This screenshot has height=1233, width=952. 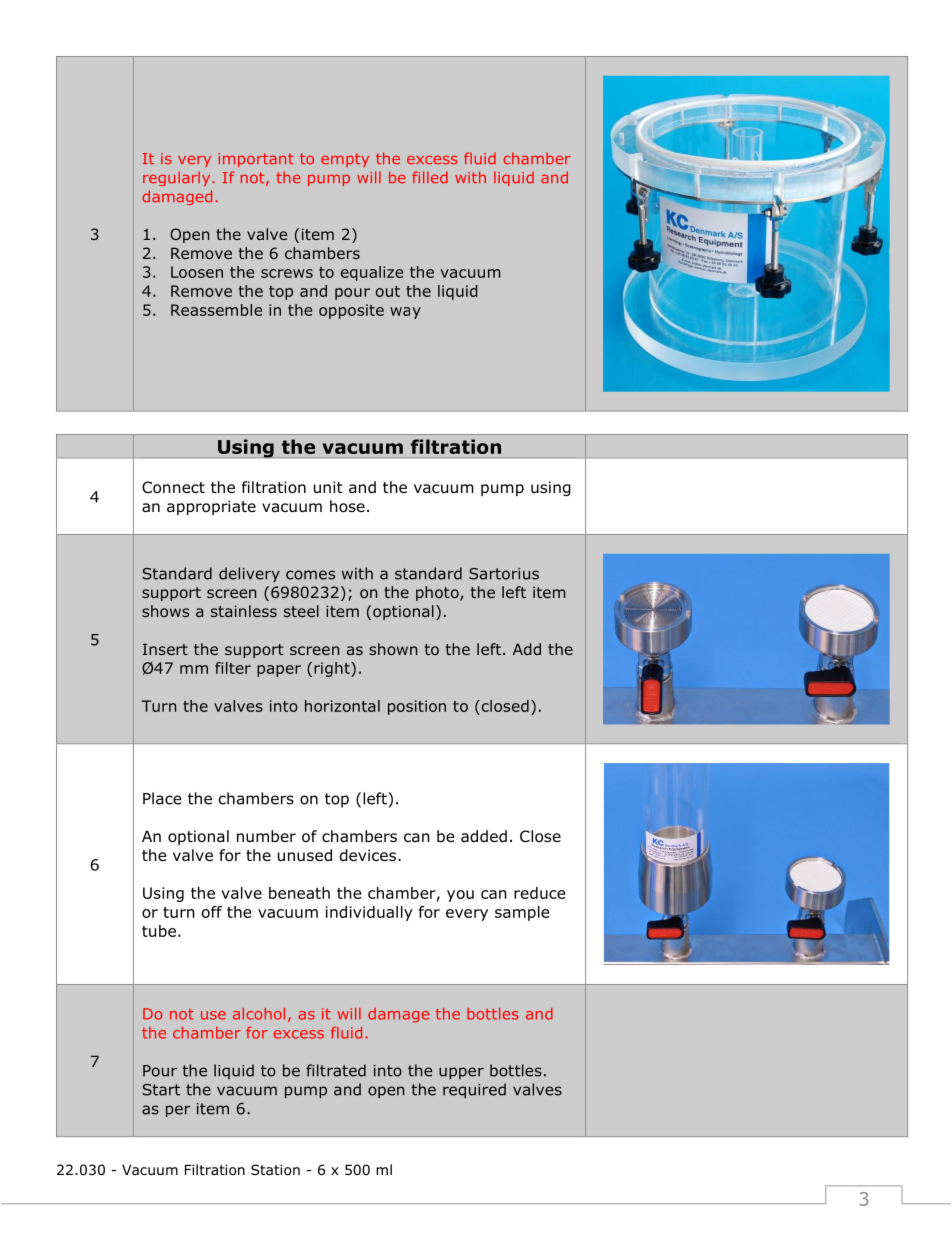 I want to click on filled, so click(x=430, y=177).
